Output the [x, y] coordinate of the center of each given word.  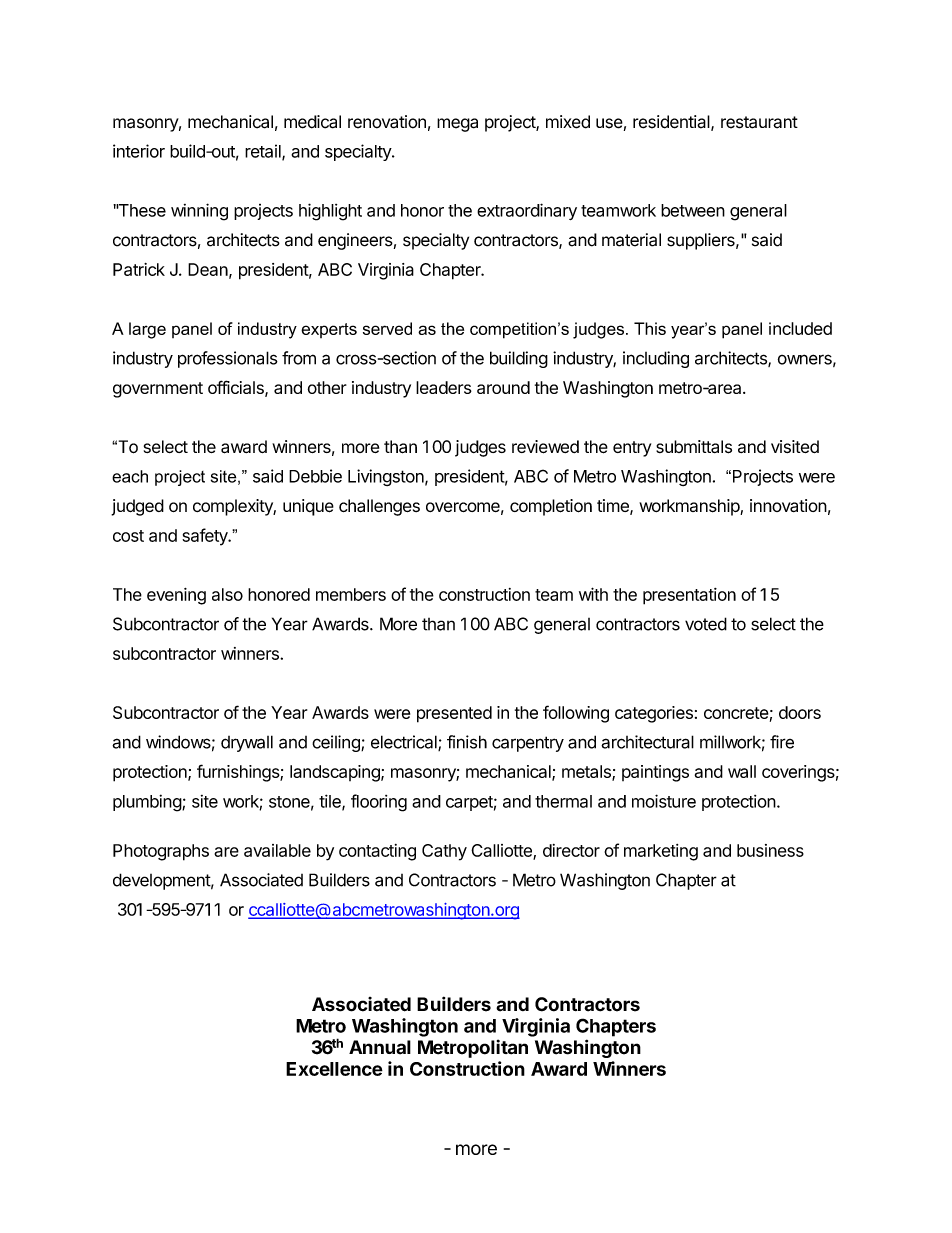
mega [457, 125]
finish [467, 742]
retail [264, 152]
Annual [380, 1047]
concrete [736, 713]
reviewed [545, 447]
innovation [788, 505]
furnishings [239, 773]
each [130, 476]
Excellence [334, 1069]
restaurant [759, 122]
